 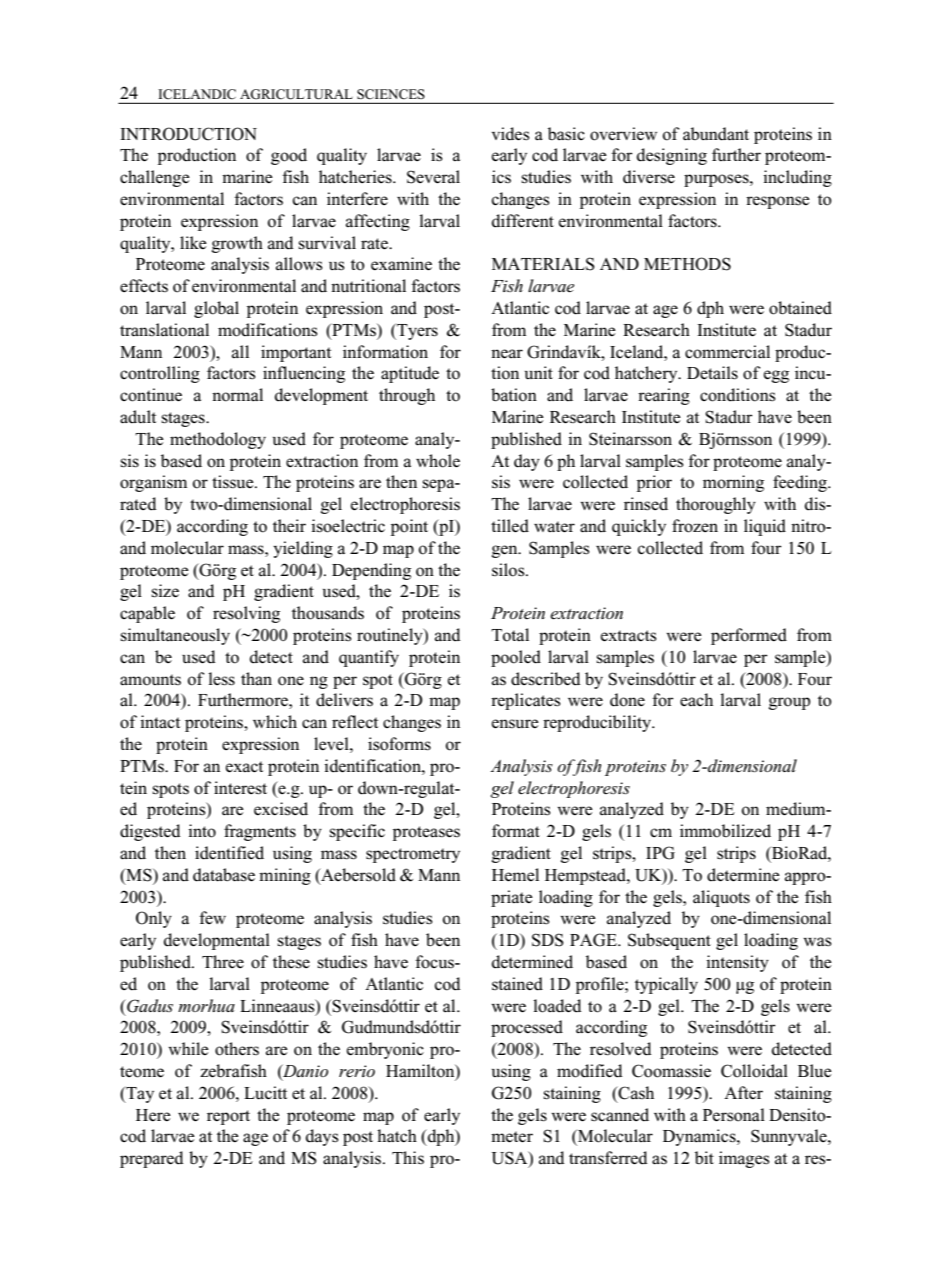 I want to click on good, so click(x=289, y=156).
